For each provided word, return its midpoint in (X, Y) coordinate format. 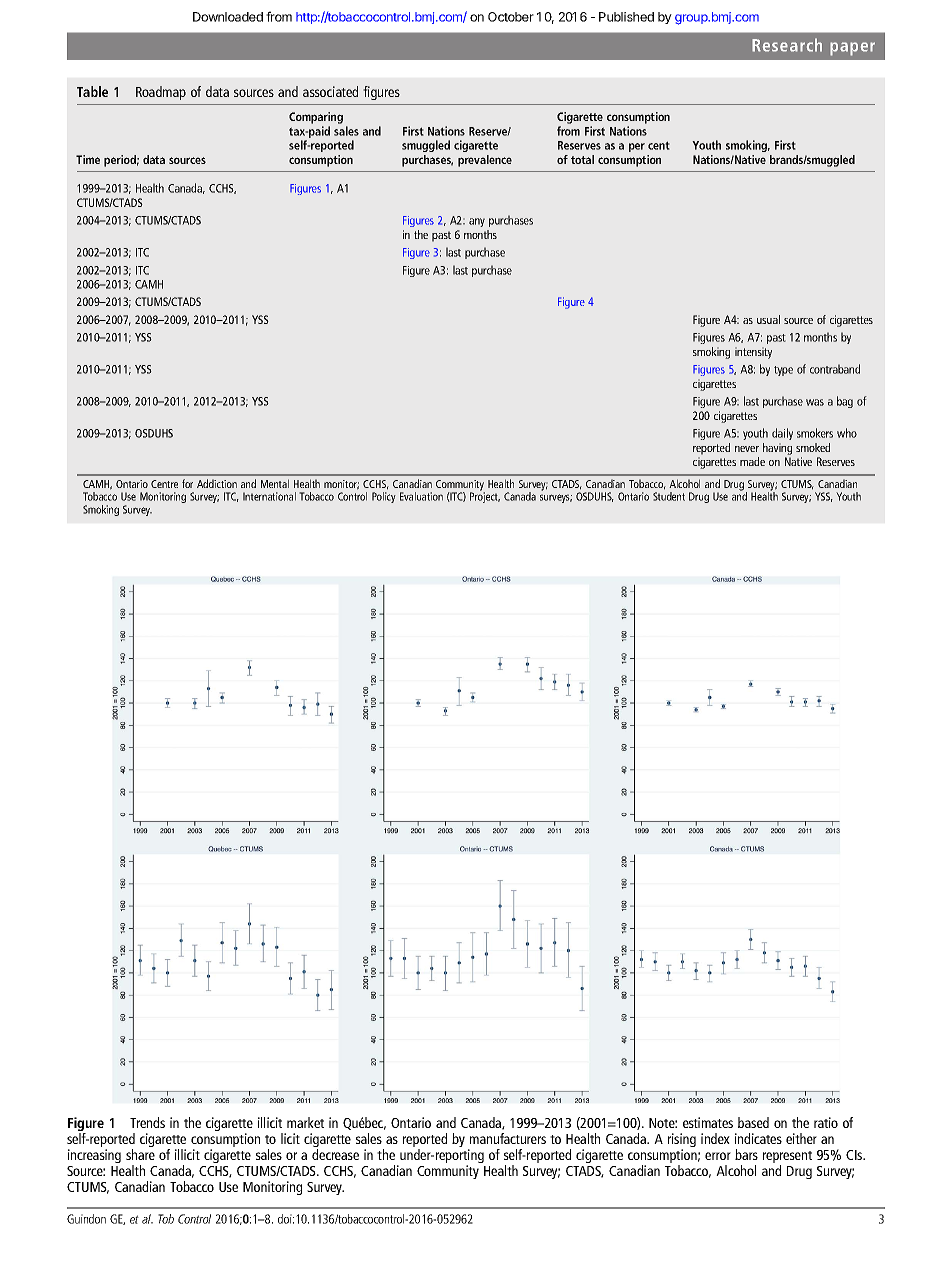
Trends (147, 1122)
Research (787, 45)
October (511, 17)
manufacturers (508, 1138)
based (753, 1122)
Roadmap (161, 93)
